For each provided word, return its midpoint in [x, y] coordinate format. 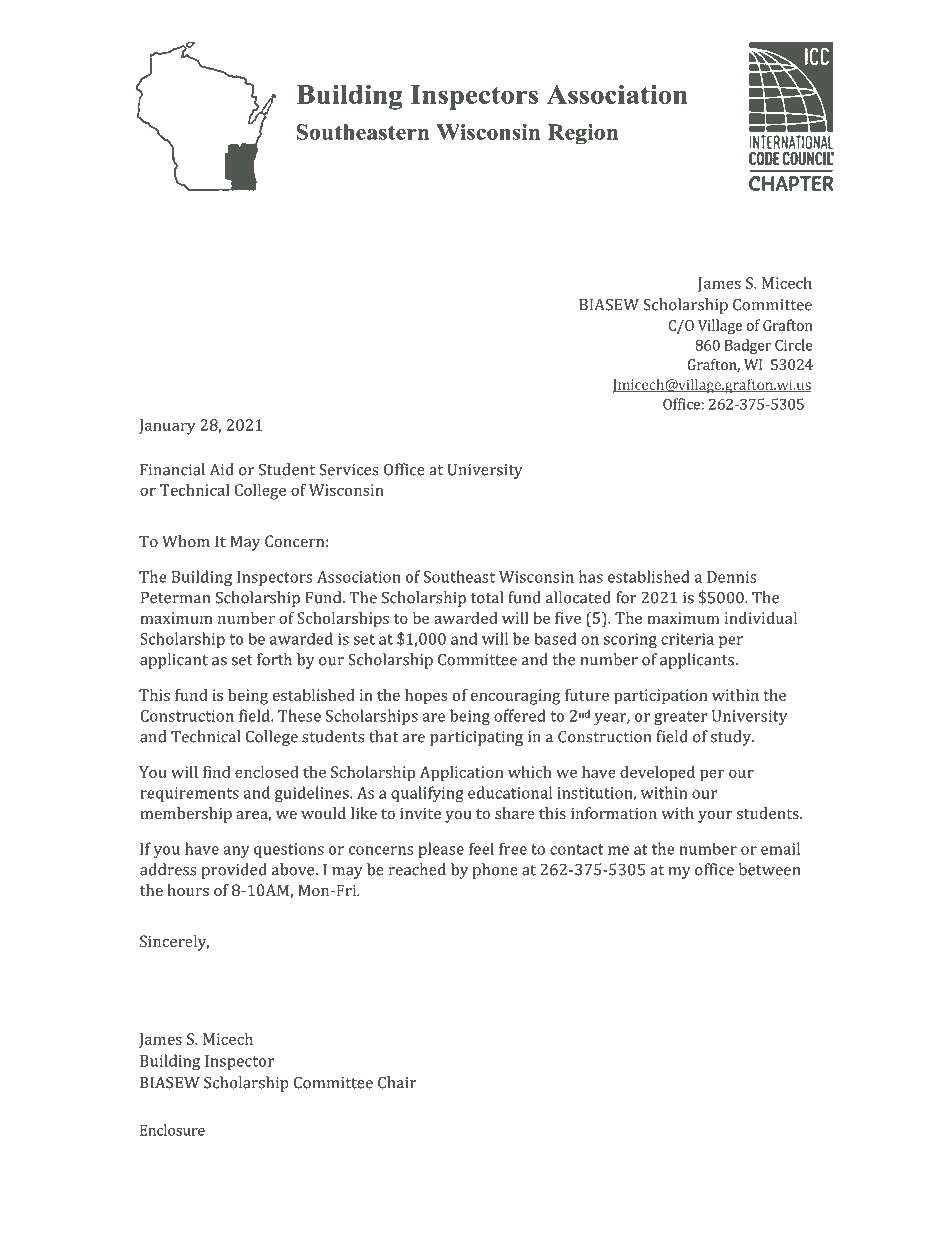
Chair [397, 1082]
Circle [794, 345]
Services [348, 469]
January [167, 427]
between [769, 869]
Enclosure [172, 1130]
